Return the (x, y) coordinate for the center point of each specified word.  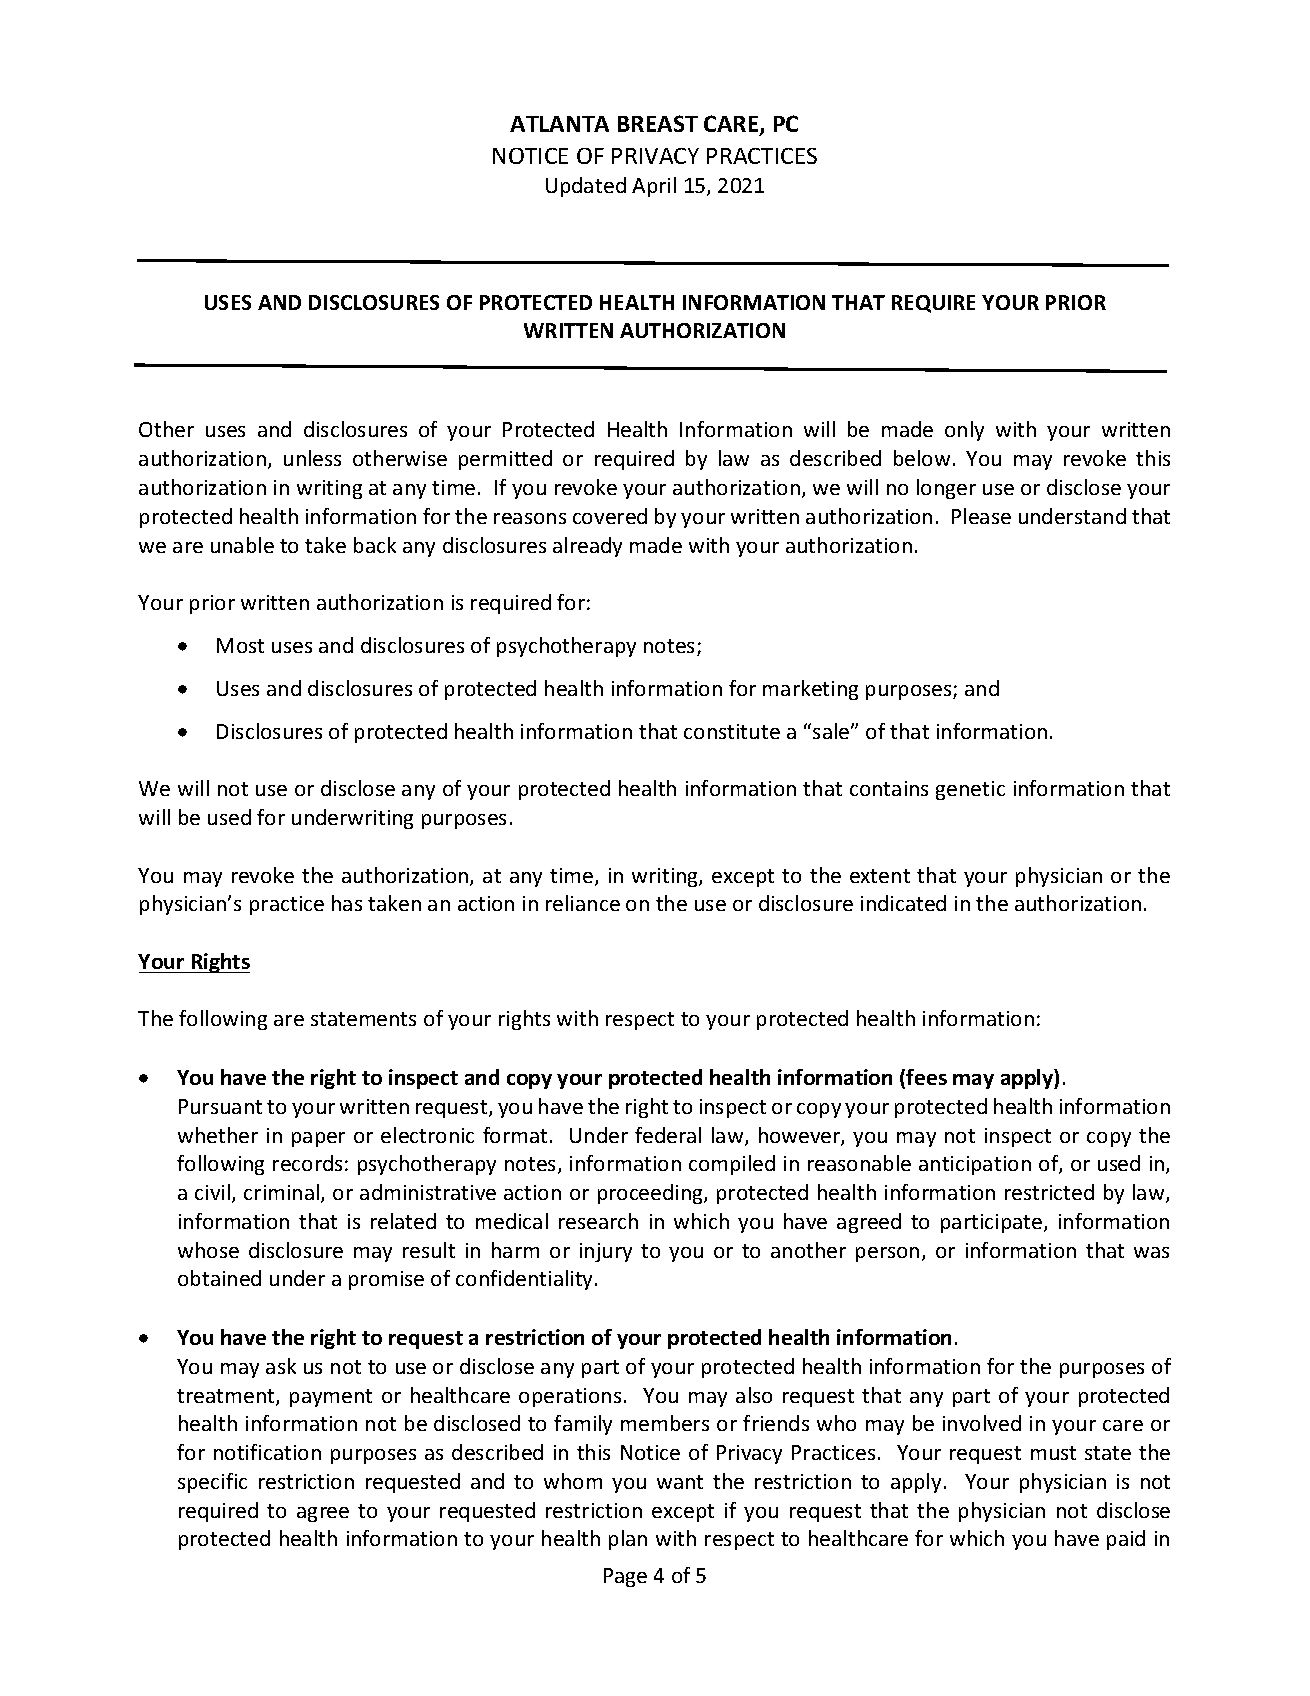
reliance (583, 903)
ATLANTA (559, 124)
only (964, 431)
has (347, 903)
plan (628, 1540)
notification (267, 1452)
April (654, 187)
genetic (970, 790)
